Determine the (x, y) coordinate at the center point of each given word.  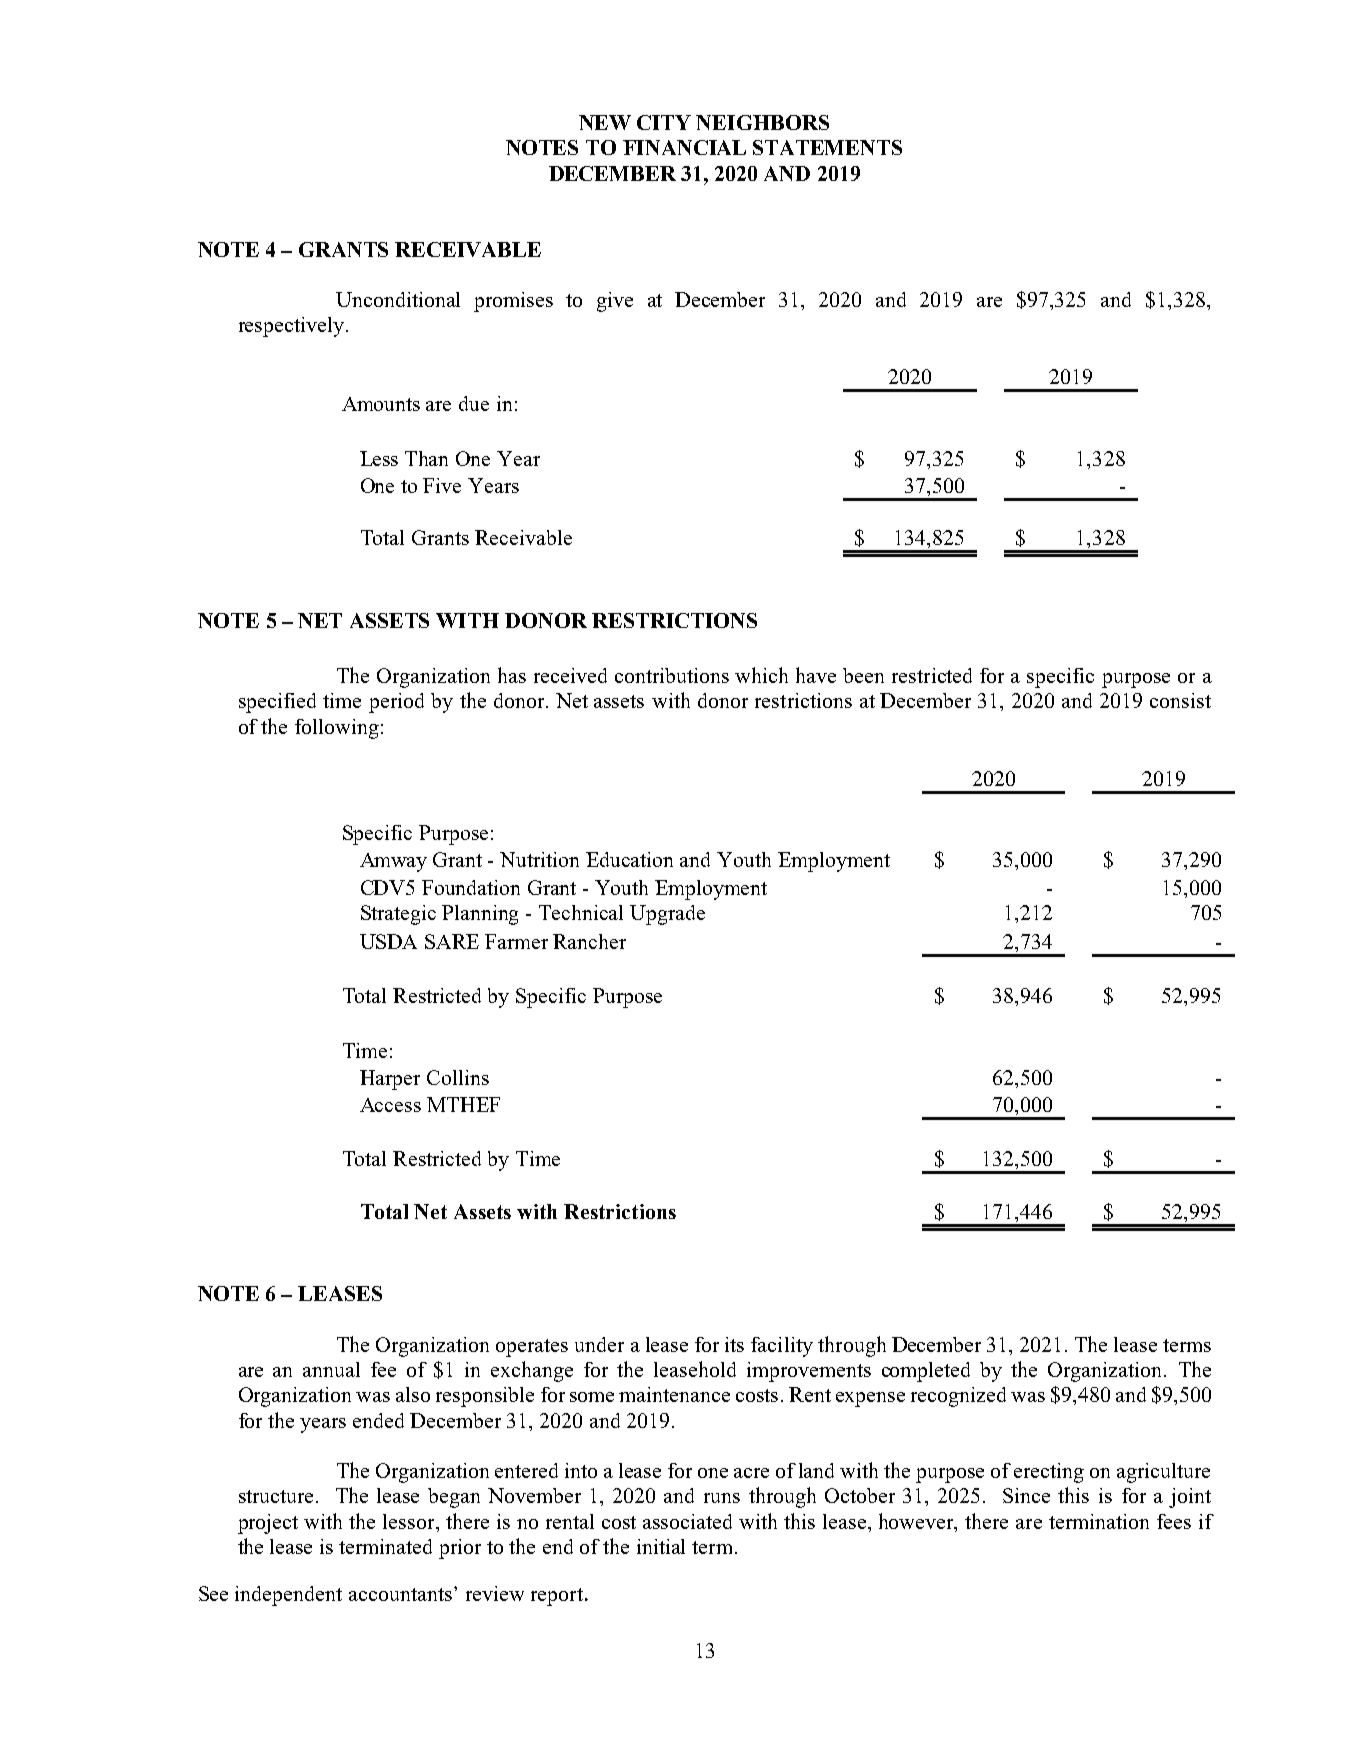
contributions (672, 675)
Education (629, 859)
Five (442, 485)
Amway (393, 862)
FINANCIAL (684, 147)
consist (1180, 700)
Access (390, 1105)
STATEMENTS (827, 147)
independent (288, 1596)
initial (661, 1546)
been (863, 675)
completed (926, 1372)
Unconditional (398, 299)
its (734, 1344)
